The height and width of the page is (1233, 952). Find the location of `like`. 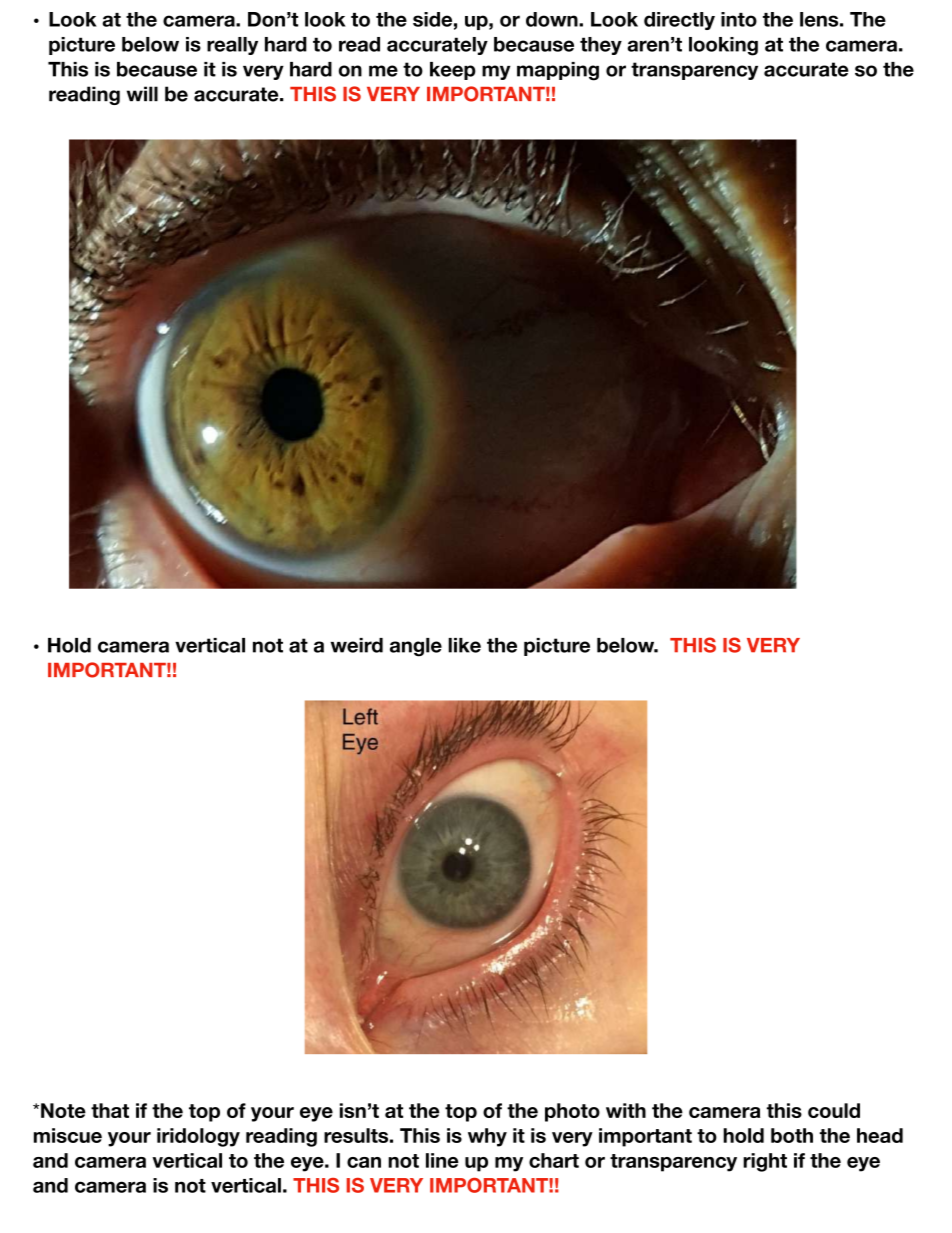

like is located at coordinates (464, 645).
